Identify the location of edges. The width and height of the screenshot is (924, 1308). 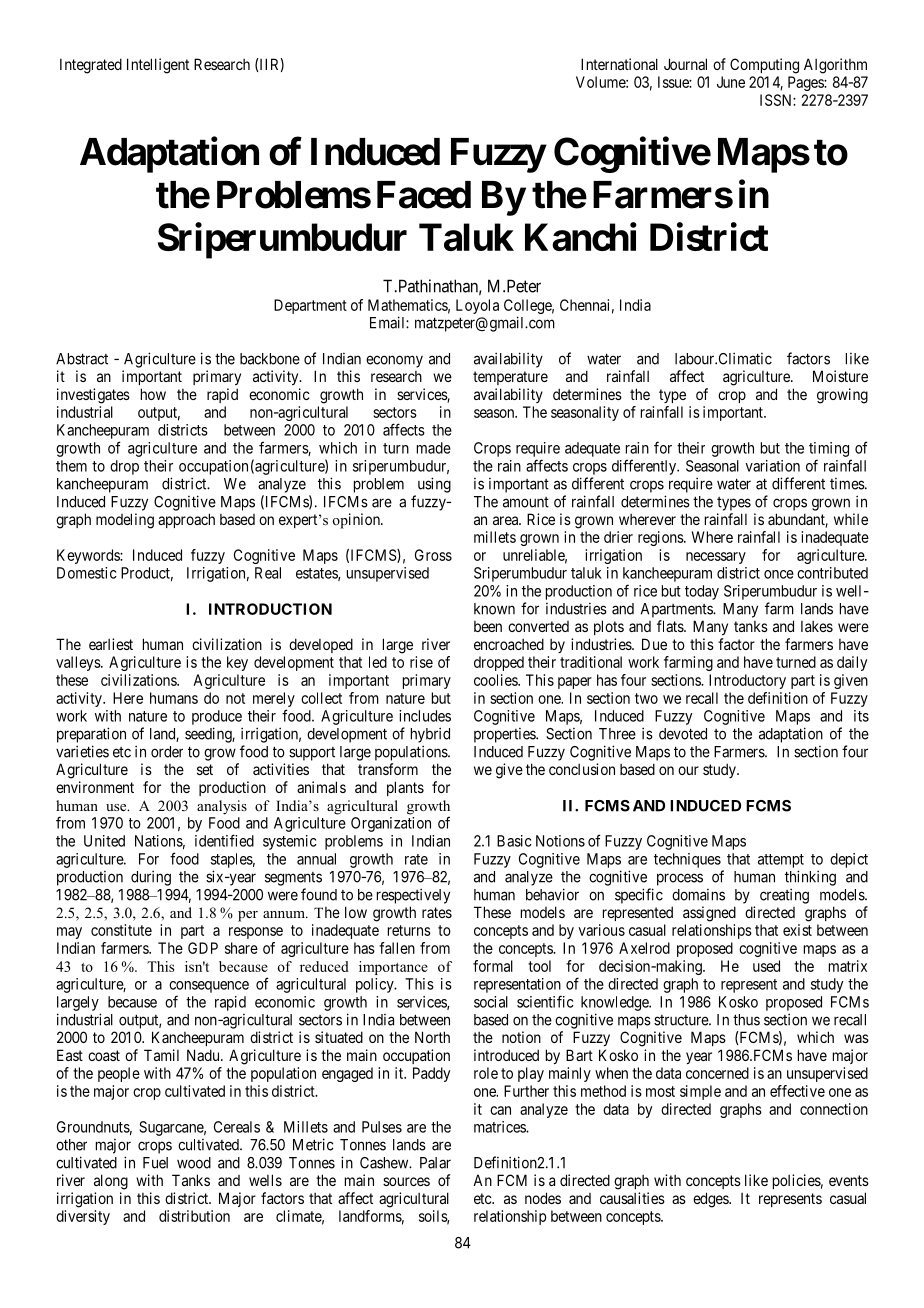
(711, 1200).
